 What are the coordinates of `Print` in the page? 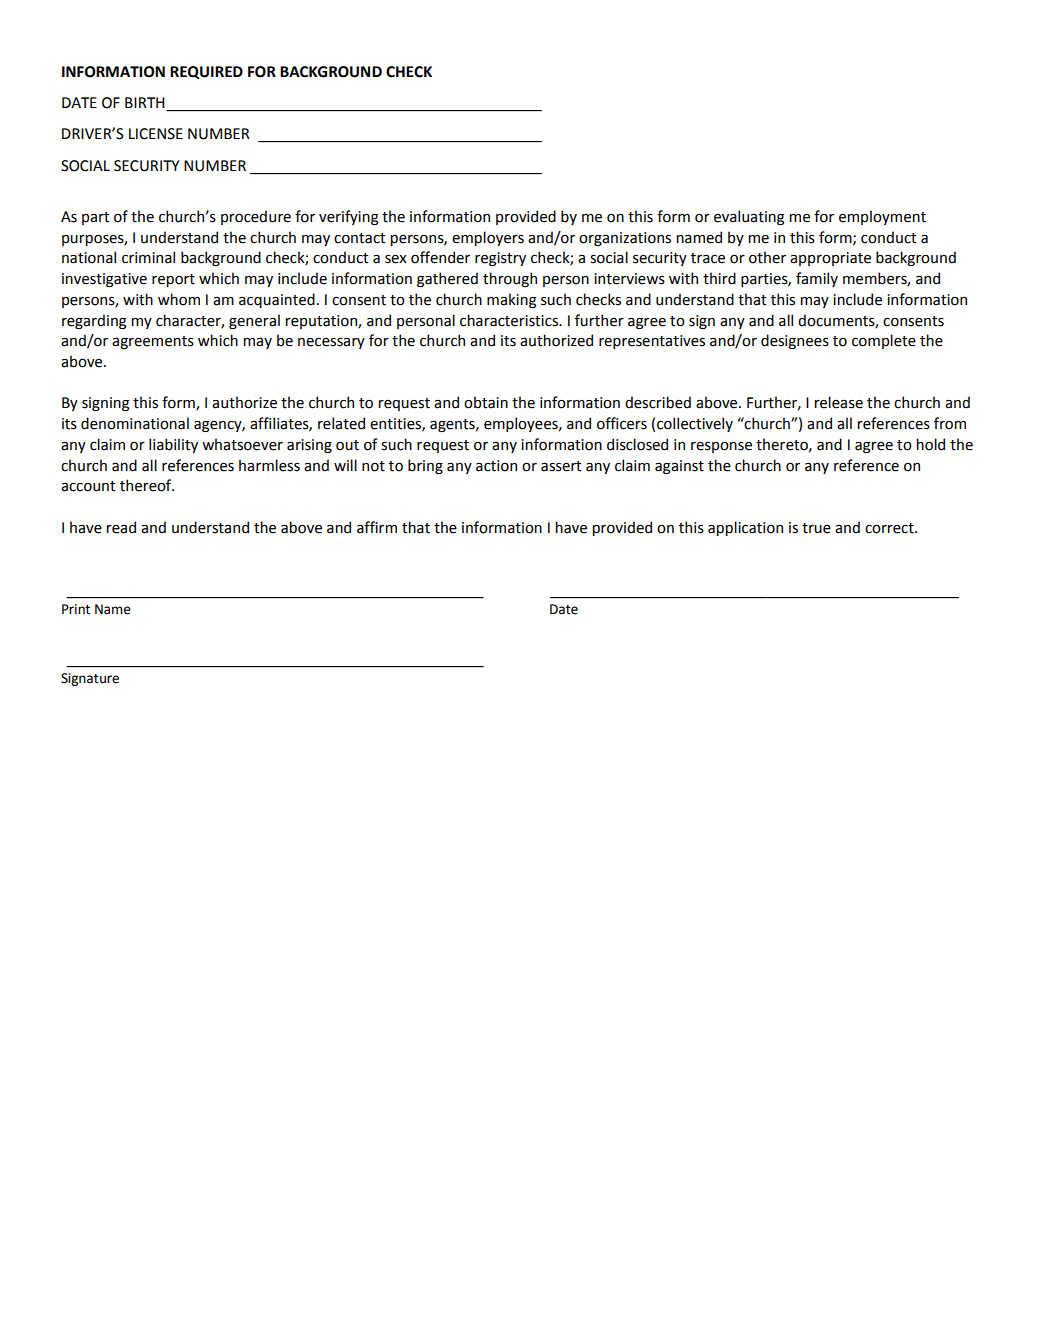 It's located at (76, 609).
